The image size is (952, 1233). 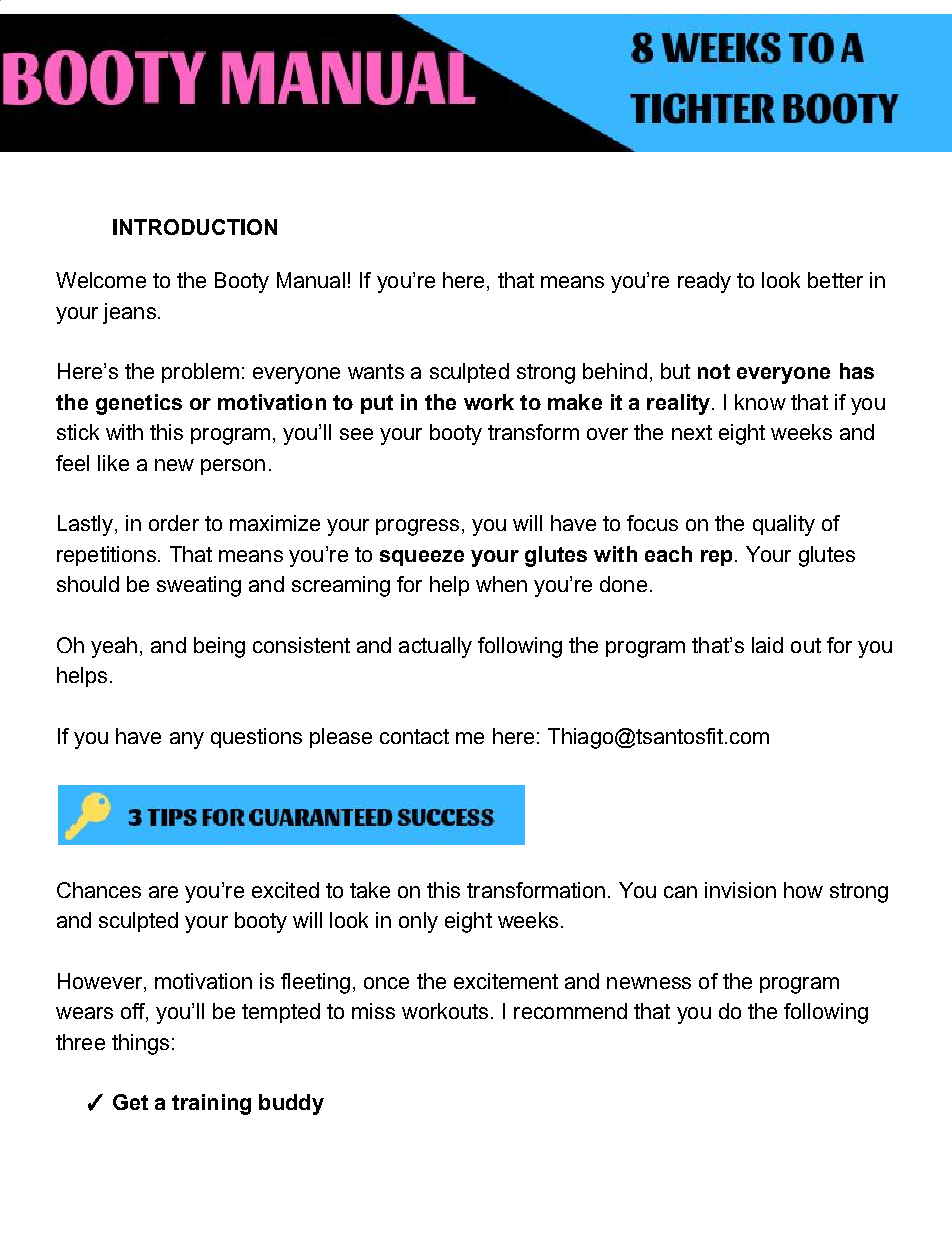 What do you see at coordinates (704, 282) in the page?
I see `ready` at bounding box center [704, 282].
